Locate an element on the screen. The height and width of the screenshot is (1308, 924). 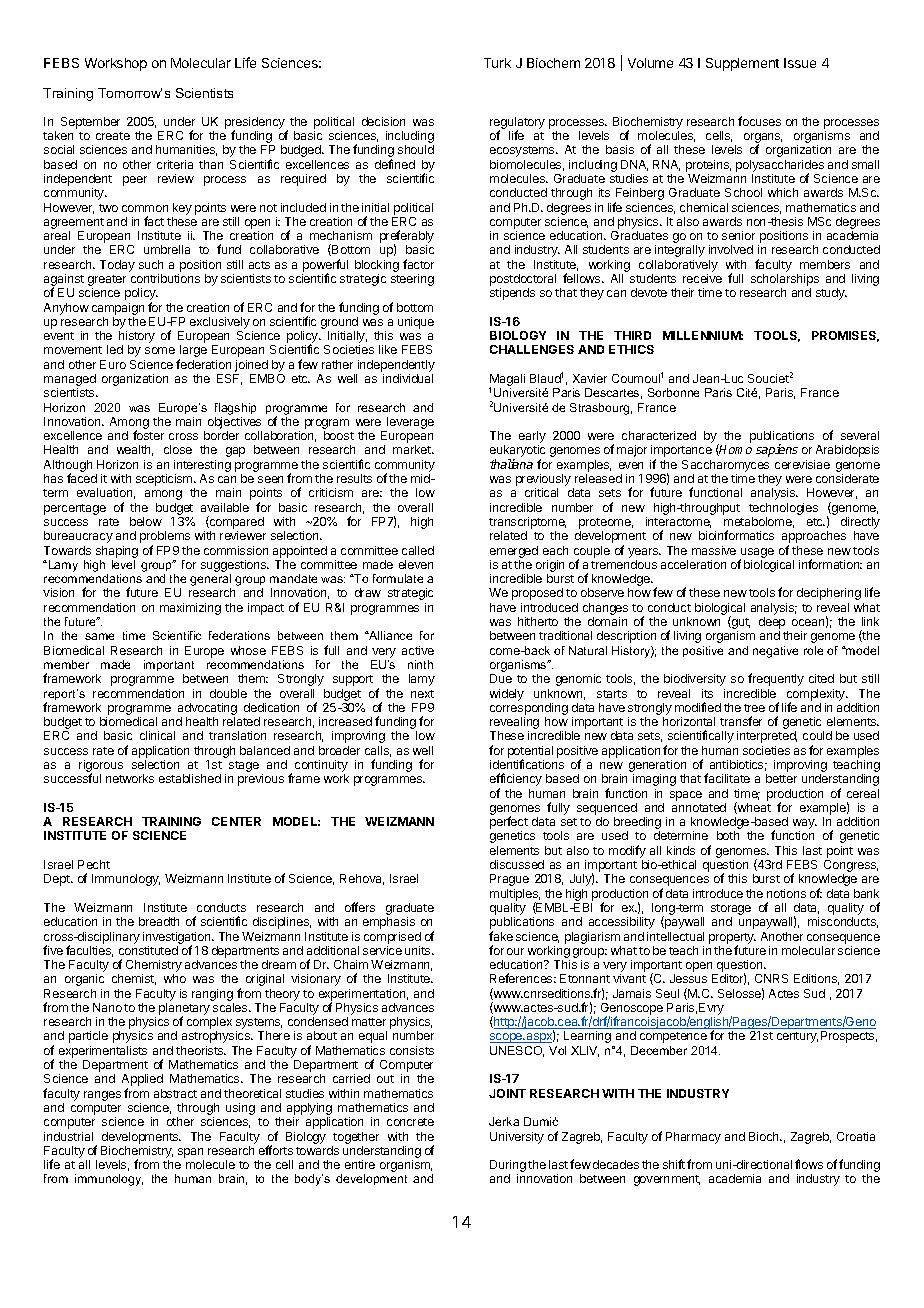
individual is located at coordinates (408, 378).
